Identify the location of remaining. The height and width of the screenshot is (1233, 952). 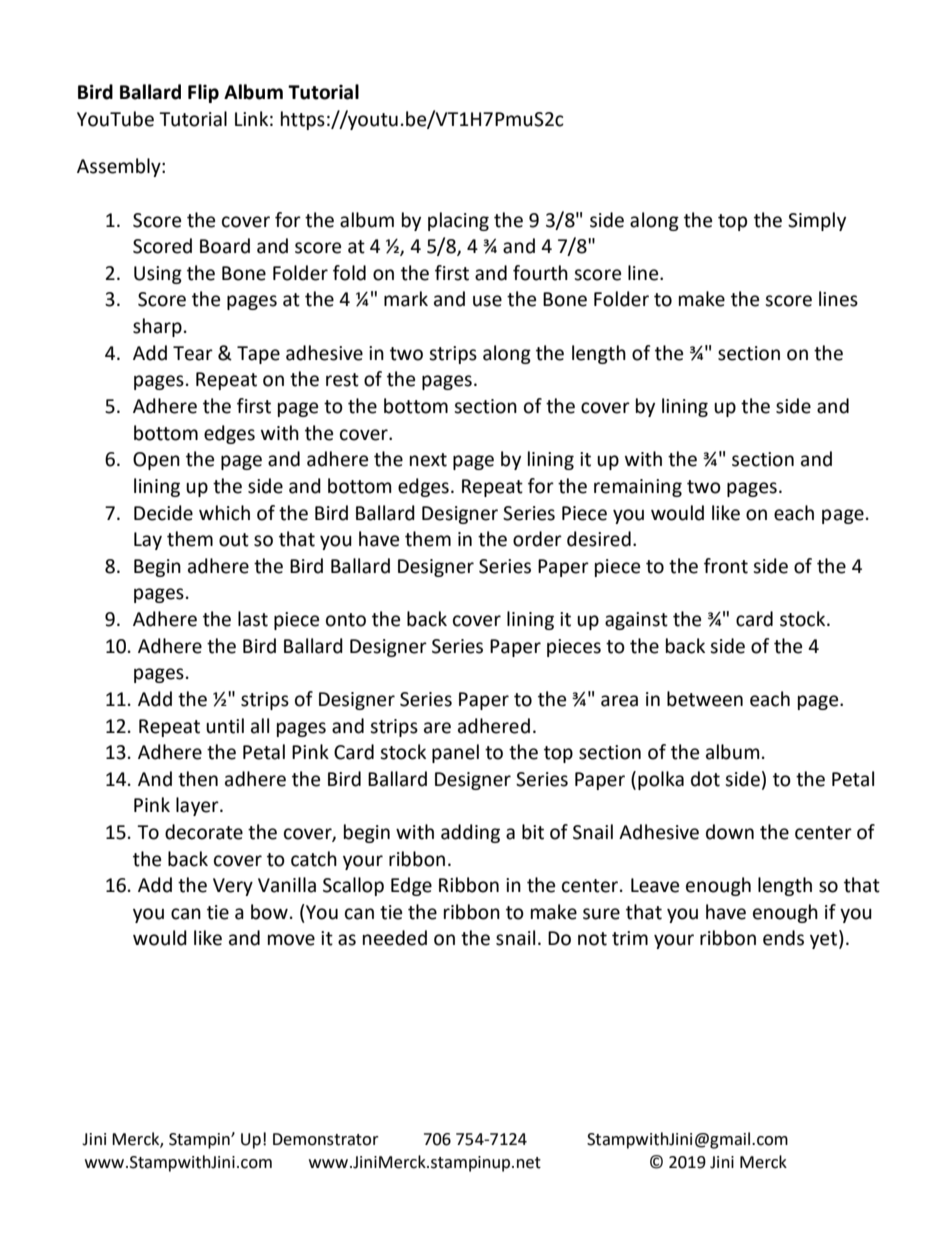
(638, 488).
